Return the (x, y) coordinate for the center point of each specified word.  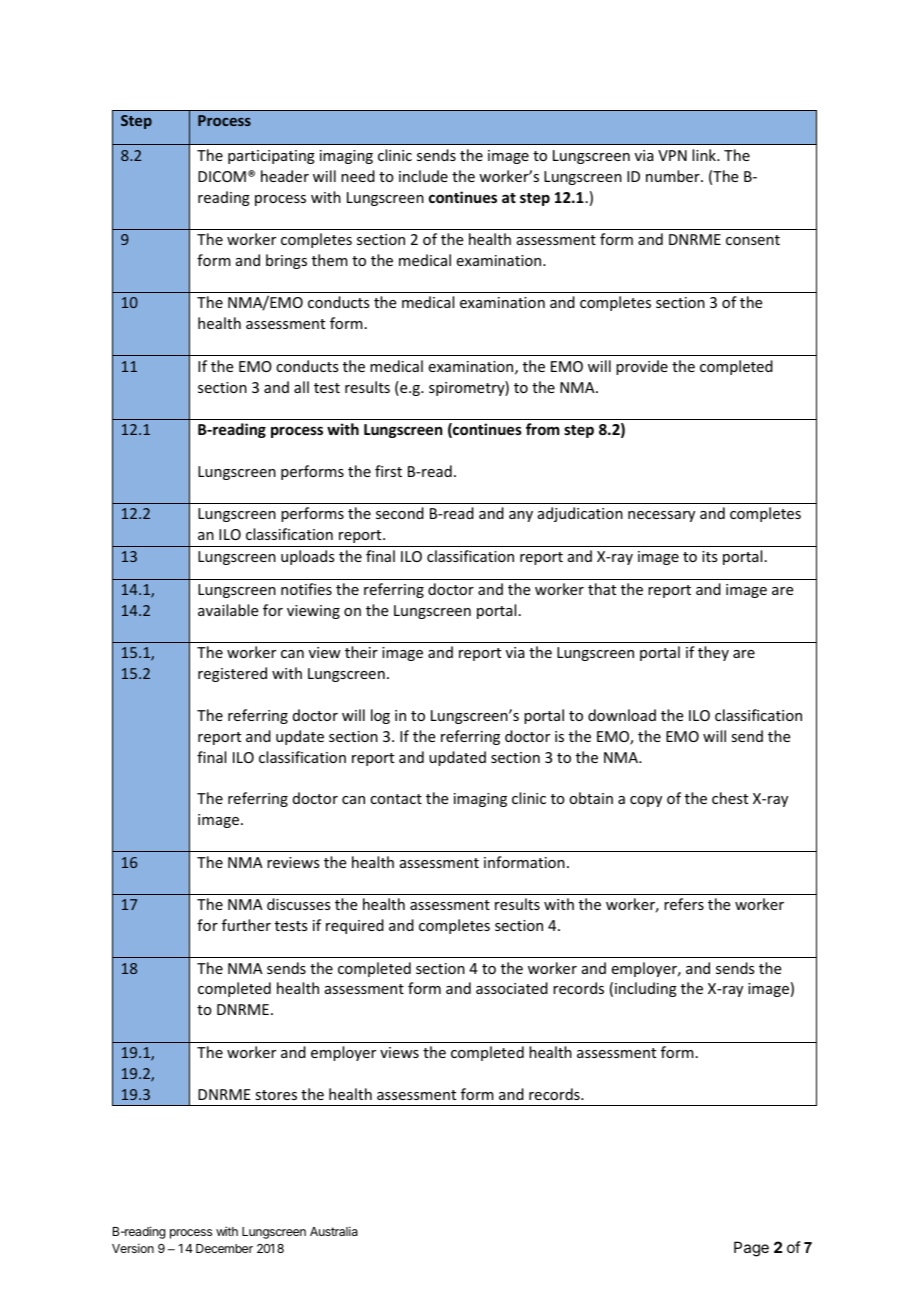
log (380, 716)
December (224, 1248)
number (674, 176)
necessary (661, 516)
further (246, 925)
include (423, 176)
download (622, 715)
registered (232, 674)
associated (512, 988)
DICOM (222, 176)
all (301, 387)
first (388, 471)
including (646, 989)
